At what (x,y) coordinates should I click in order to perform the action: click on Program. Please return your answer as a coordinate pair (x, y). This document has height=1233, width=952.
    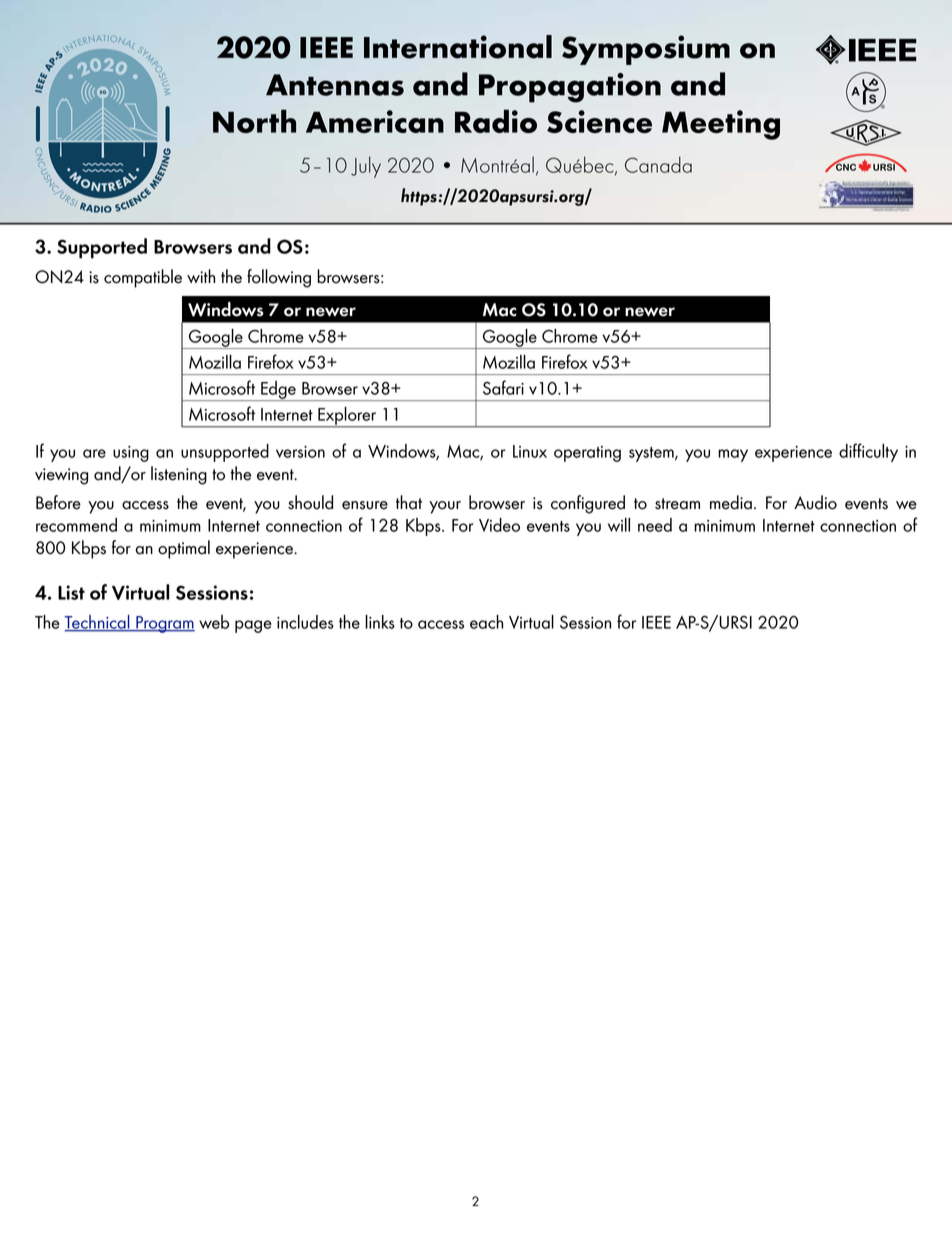
    Looking at the image, I should click on (164, 624).
